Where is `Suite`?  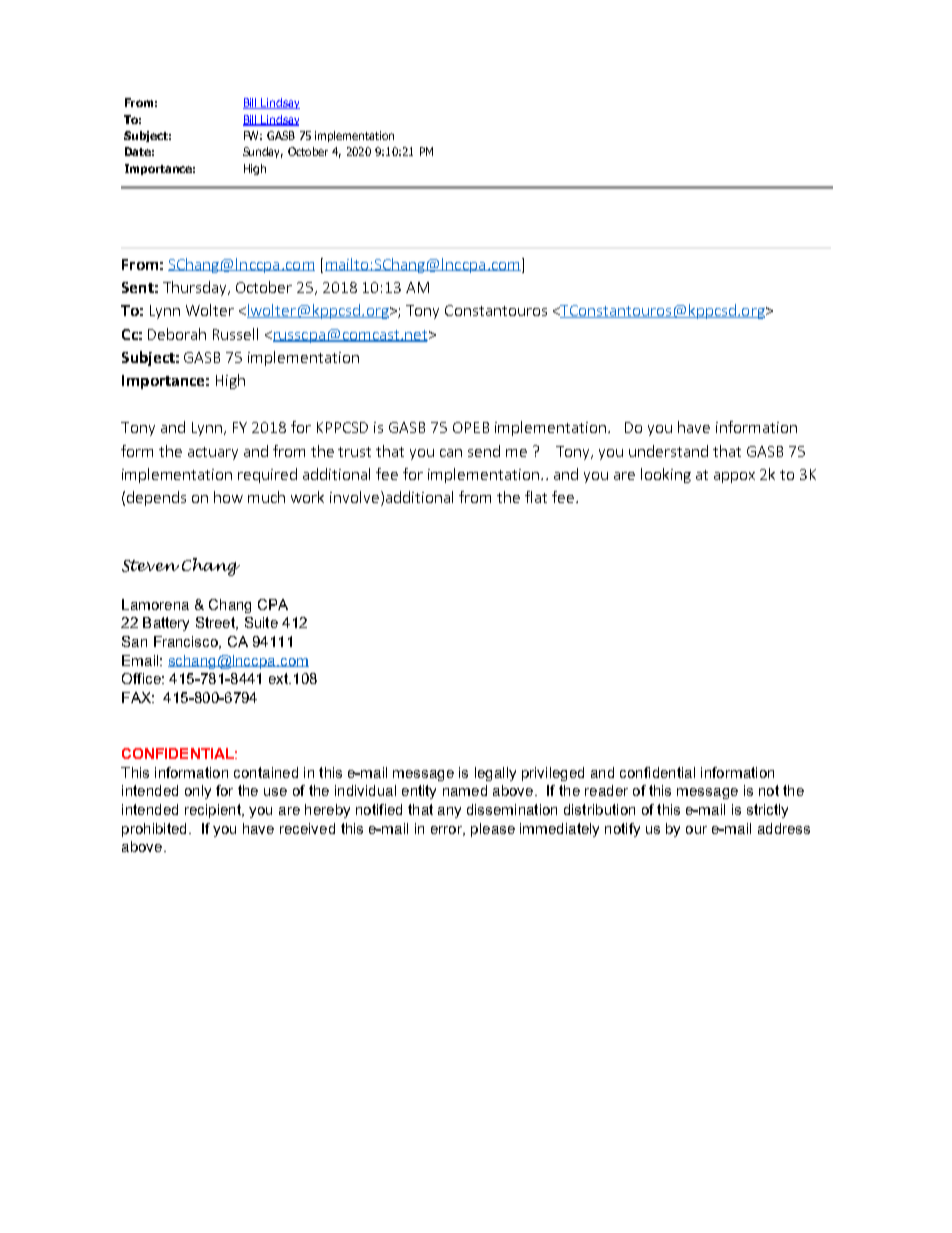
Suite is located at coordinates (261, 622).
